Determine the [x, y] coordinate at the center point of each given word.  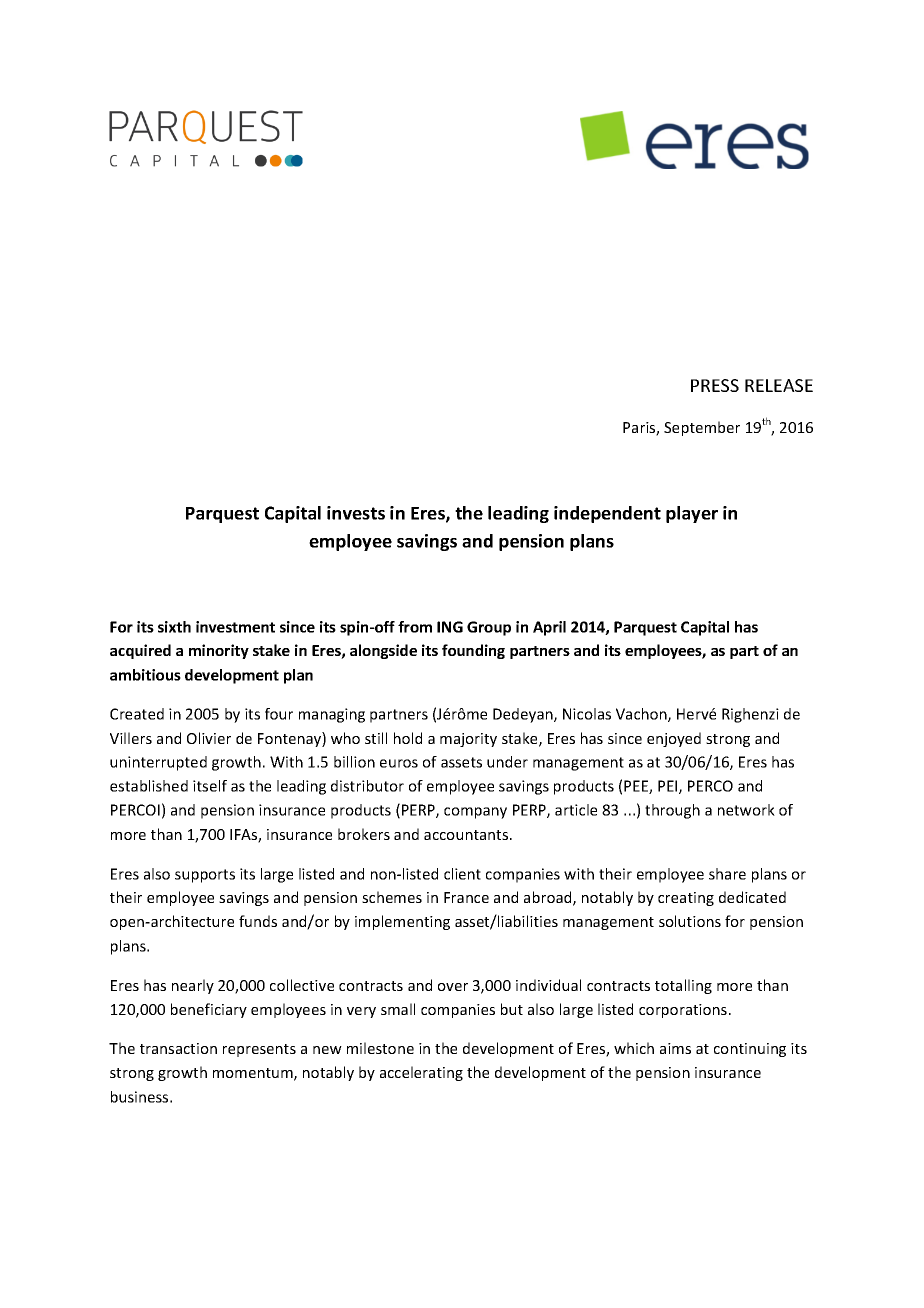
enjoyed [674, 739]
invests [356, 513]
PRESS [715, 385]
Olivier [209, 738]
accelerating [421, 1073]
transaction [178, 1048]
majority [468, 740]
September [702, 428]
